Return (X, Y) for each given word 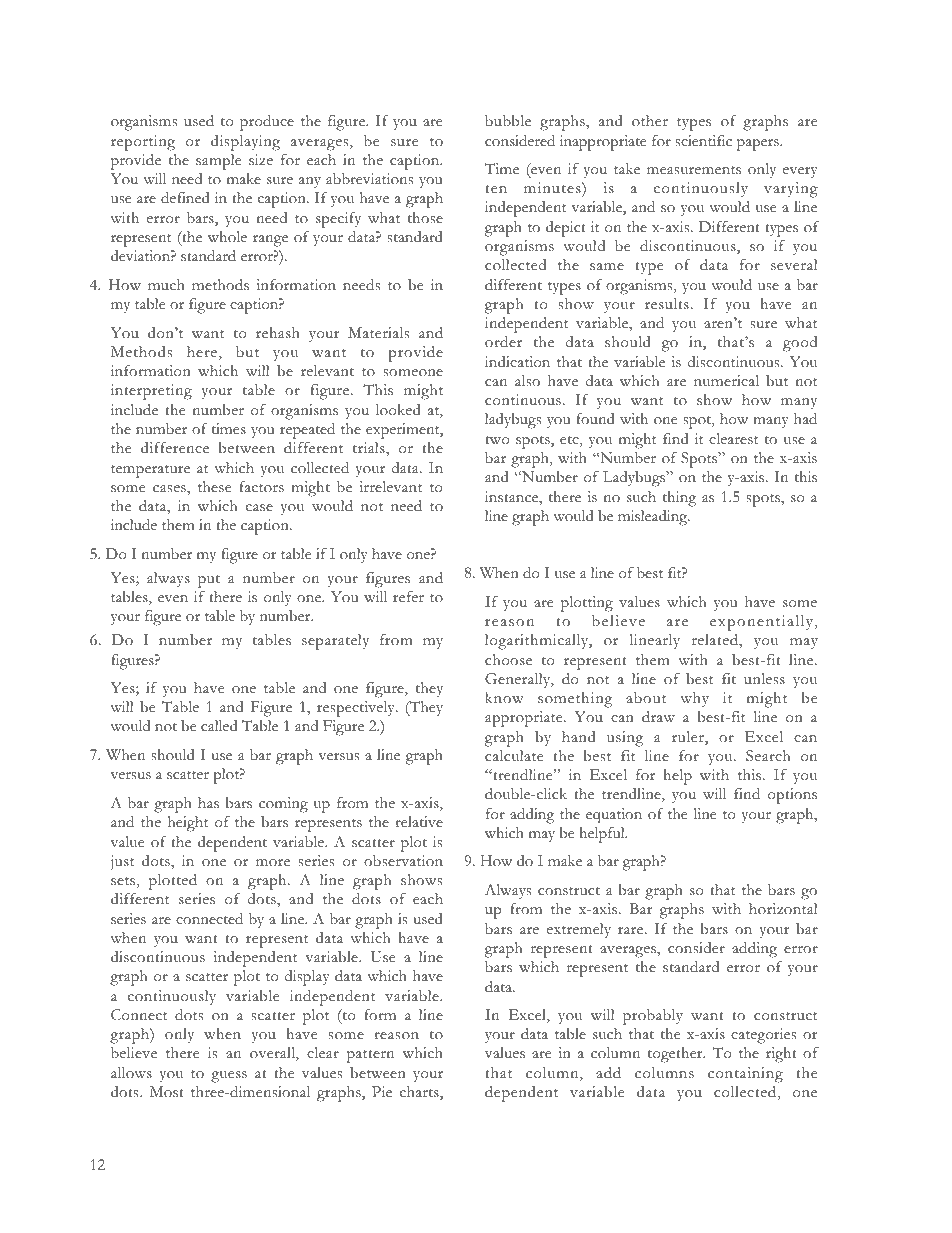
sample (218, 162)
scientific (703, 141)
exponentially (761, 623)
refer (408, 597)
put (209, 581)
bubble (508, 121)
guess (229, 1077)
